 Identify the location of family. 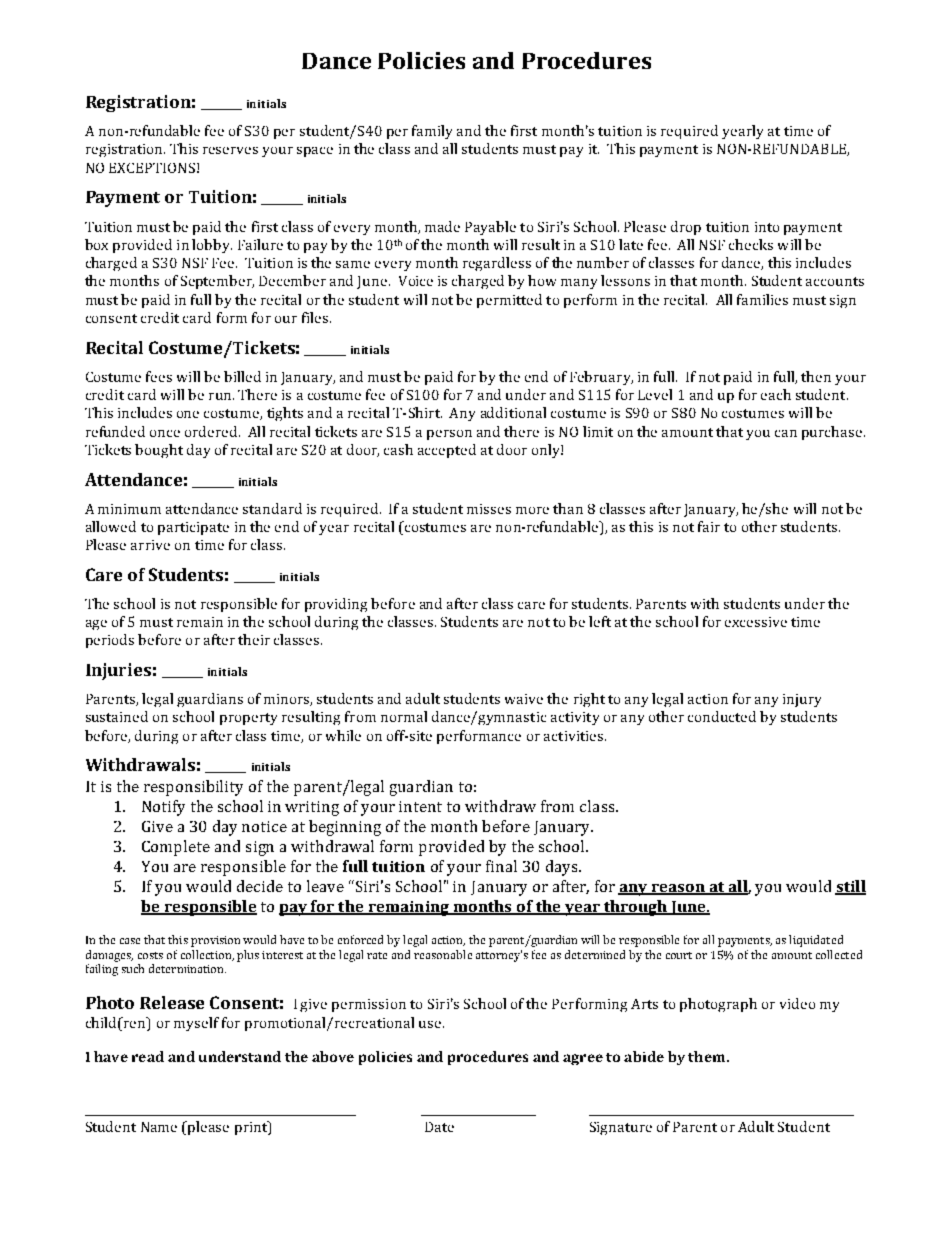
(432, 132).
